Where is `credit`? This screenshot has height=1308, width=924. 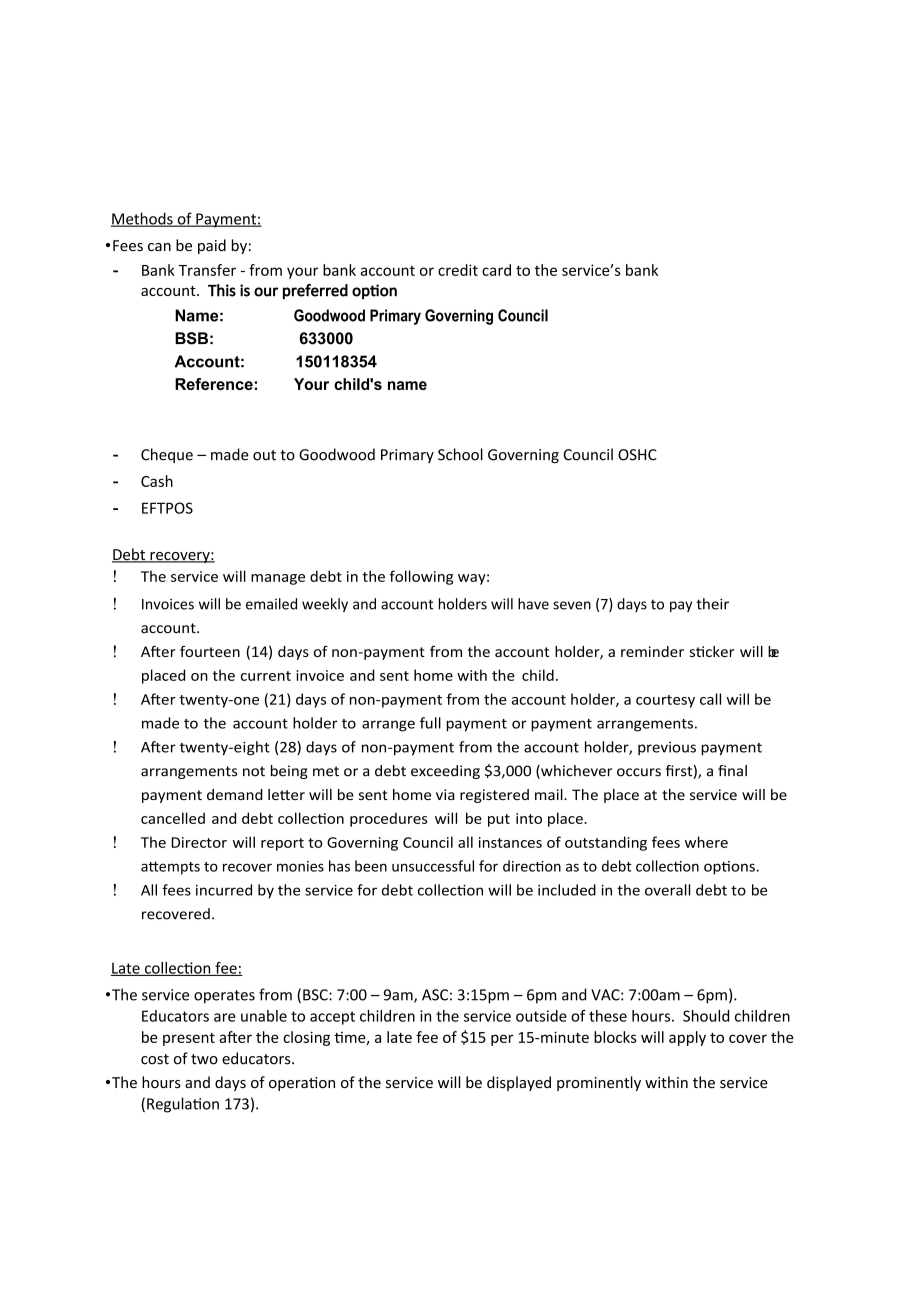 credit is located at coordinates (458, 270).
